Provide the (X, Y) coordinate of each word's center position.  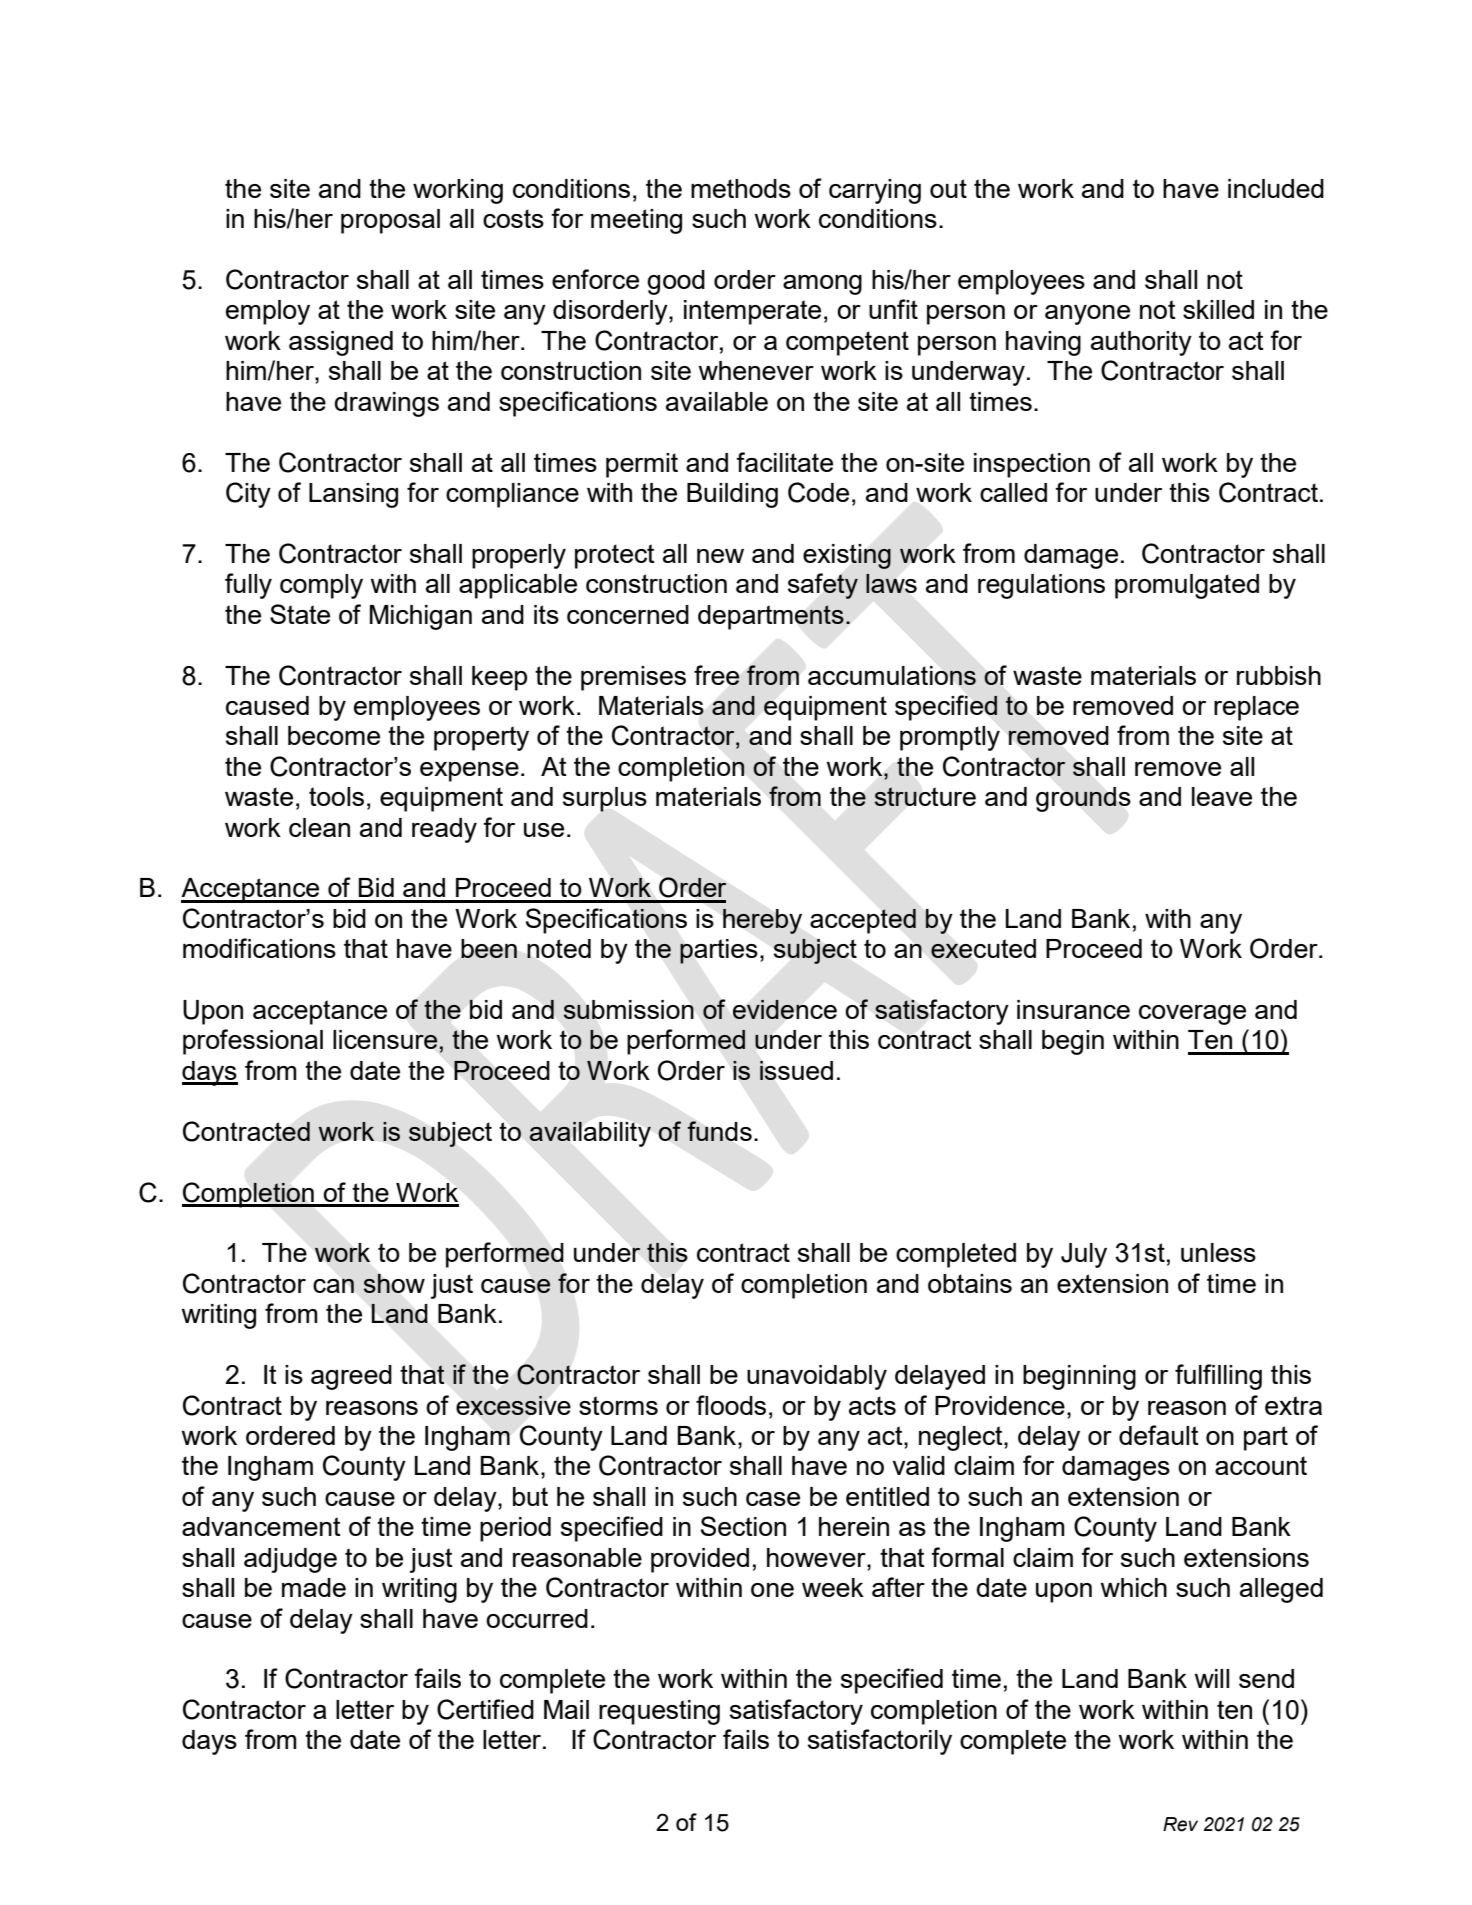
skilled (1218, 309)
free (717, 675)
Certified (485, 1709)
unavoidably (817, 1377)
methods (741, 188)
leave (1222, 796)
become (334, 735)
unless (1218, 1252)
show (394, 1283)
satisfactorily (880, 1742)
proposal (390, 221)
